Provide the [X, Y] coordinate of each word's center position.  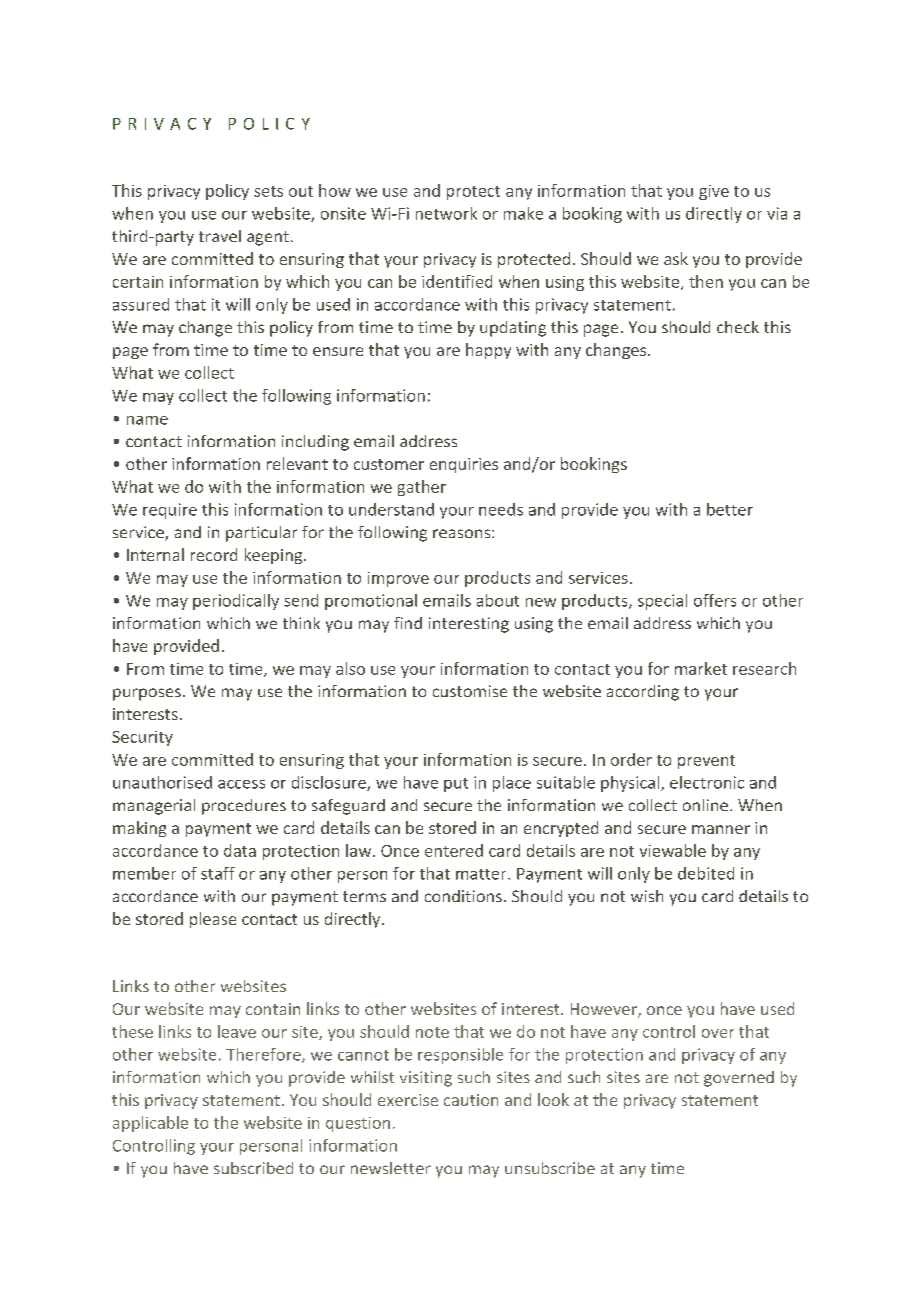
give [714, 192]
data [240, 850]
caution [471, 1100]
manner [721, 829]
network [446, 213]
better [730, 509]
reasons [463, 533]
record [214, 554]
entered [454, 850]
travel [220, 236]
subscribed [253, 1168]
